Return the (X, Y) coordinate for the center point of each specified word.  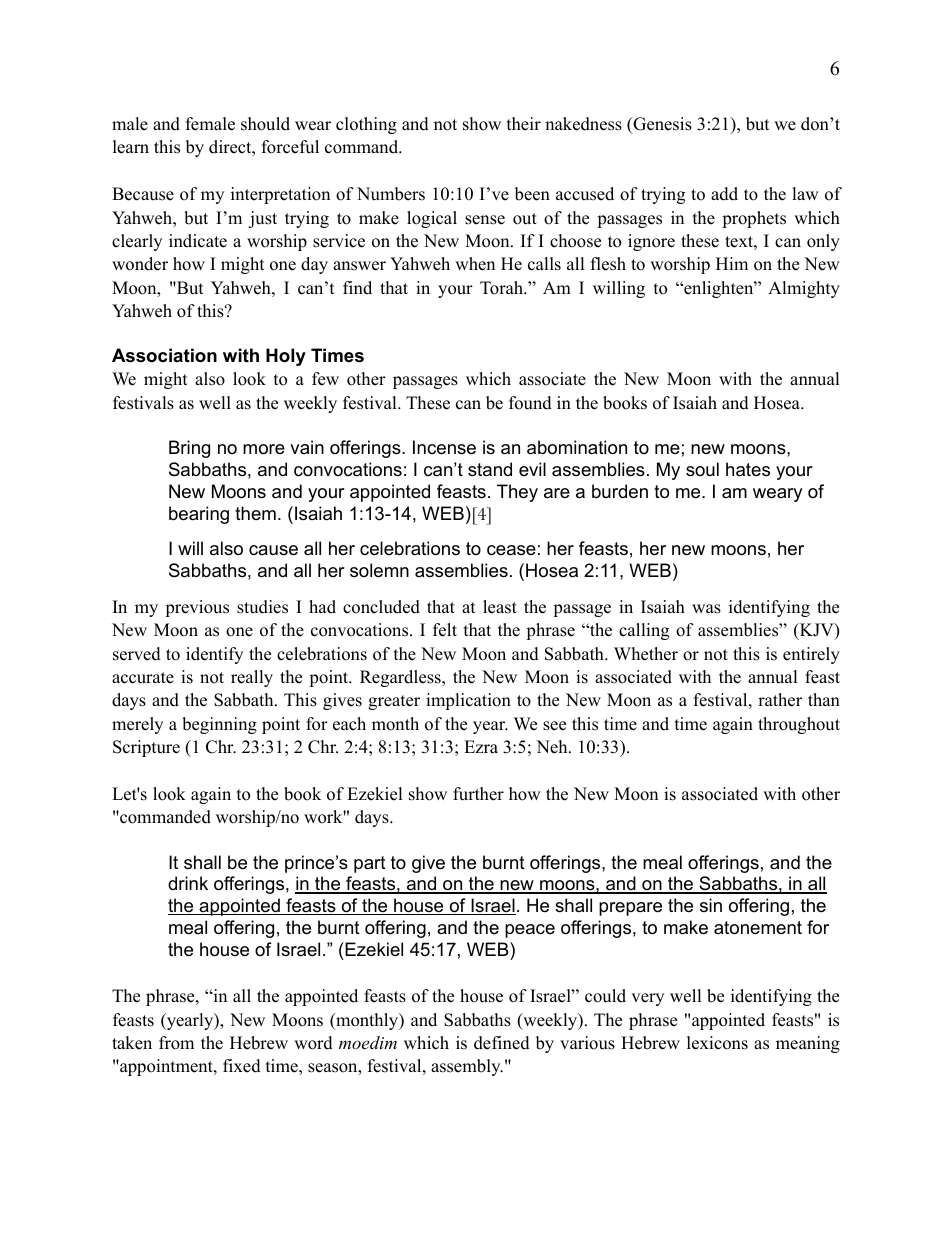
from (176, 1043)
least (500, 607)
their (524, 124)
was (706, 609)
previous (197, 608)
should (265, 124)
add (724, 194)
